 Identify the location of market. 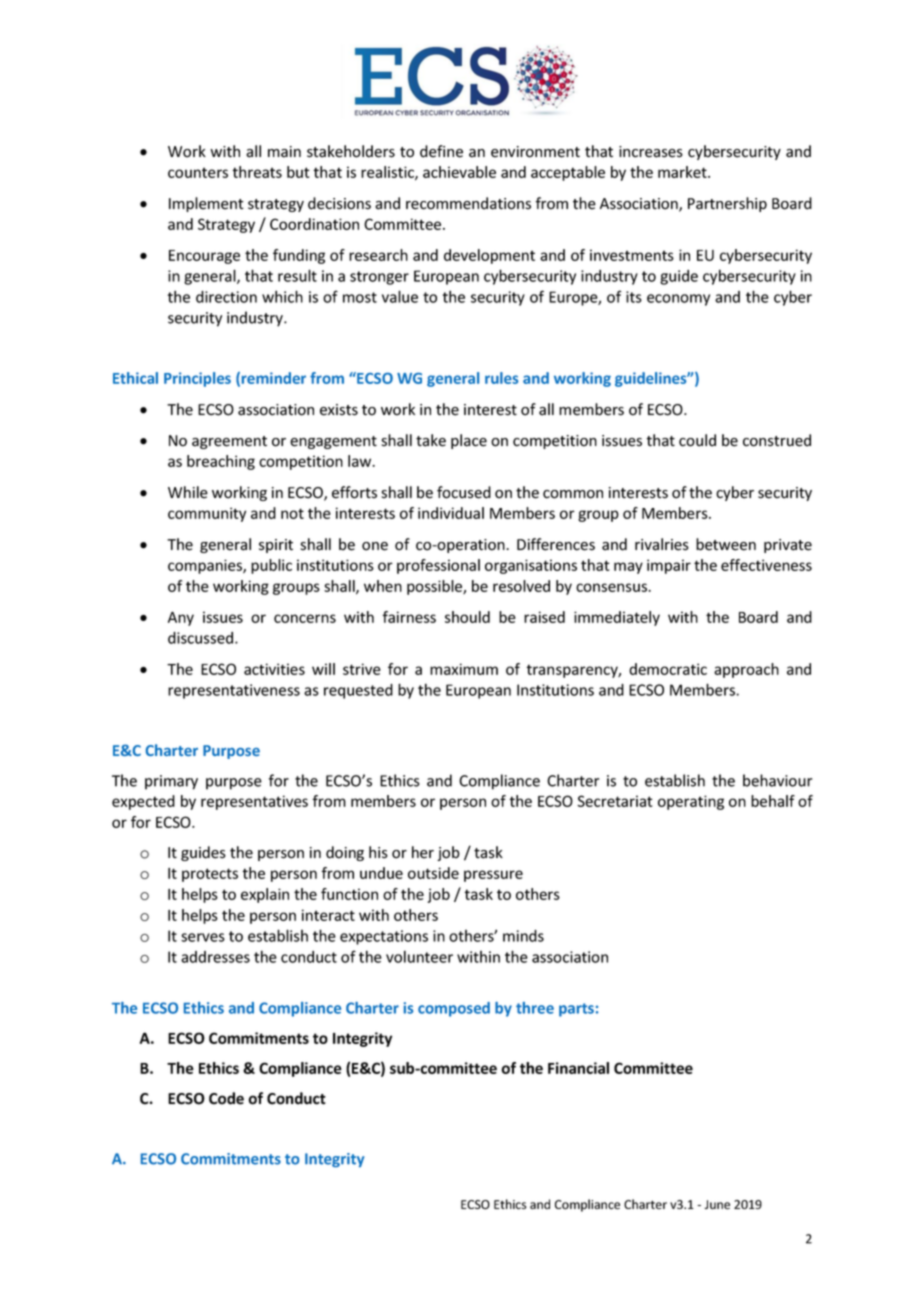
(683, 172).
